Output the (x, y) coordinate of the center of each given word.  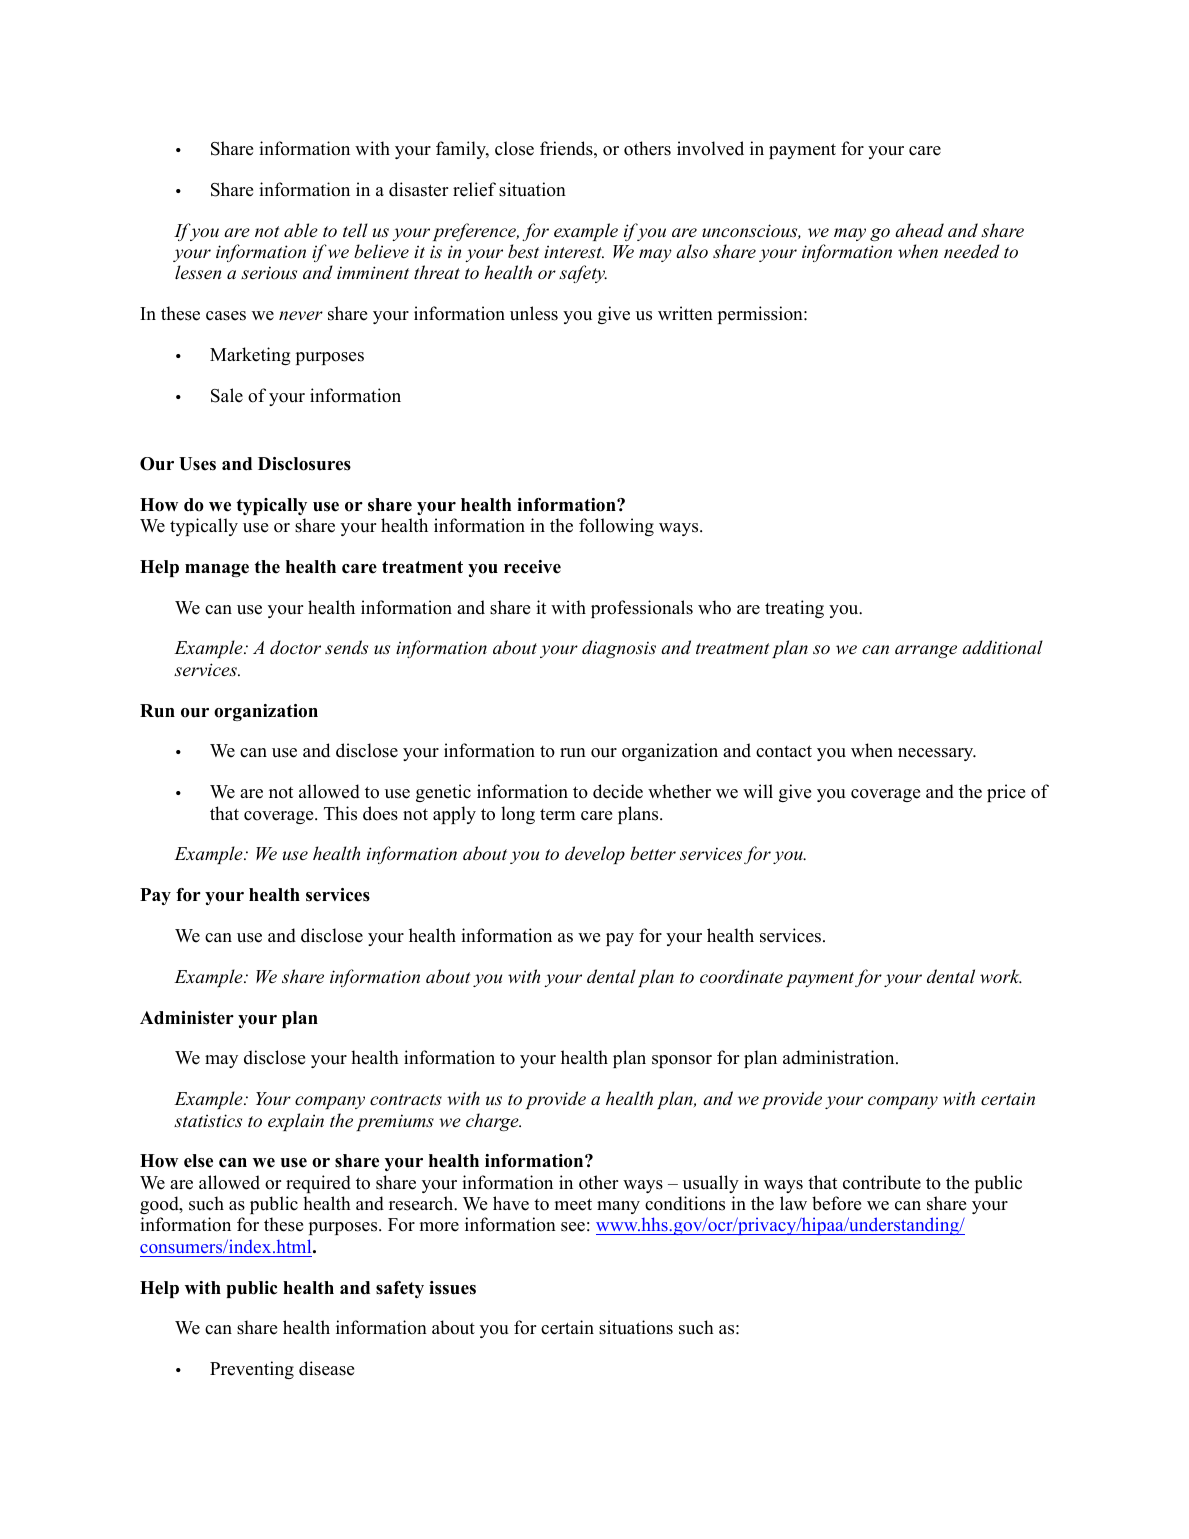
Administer (187, 1018)
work (1001, 976)
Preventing (252, 1370)
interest (574, 251)
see (573, 1227)
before (836, 1203)
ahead (919, 230)
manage (217, 570)
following (616, 527)
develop (595, 855)
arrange (926, 651)
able (301, 230)
